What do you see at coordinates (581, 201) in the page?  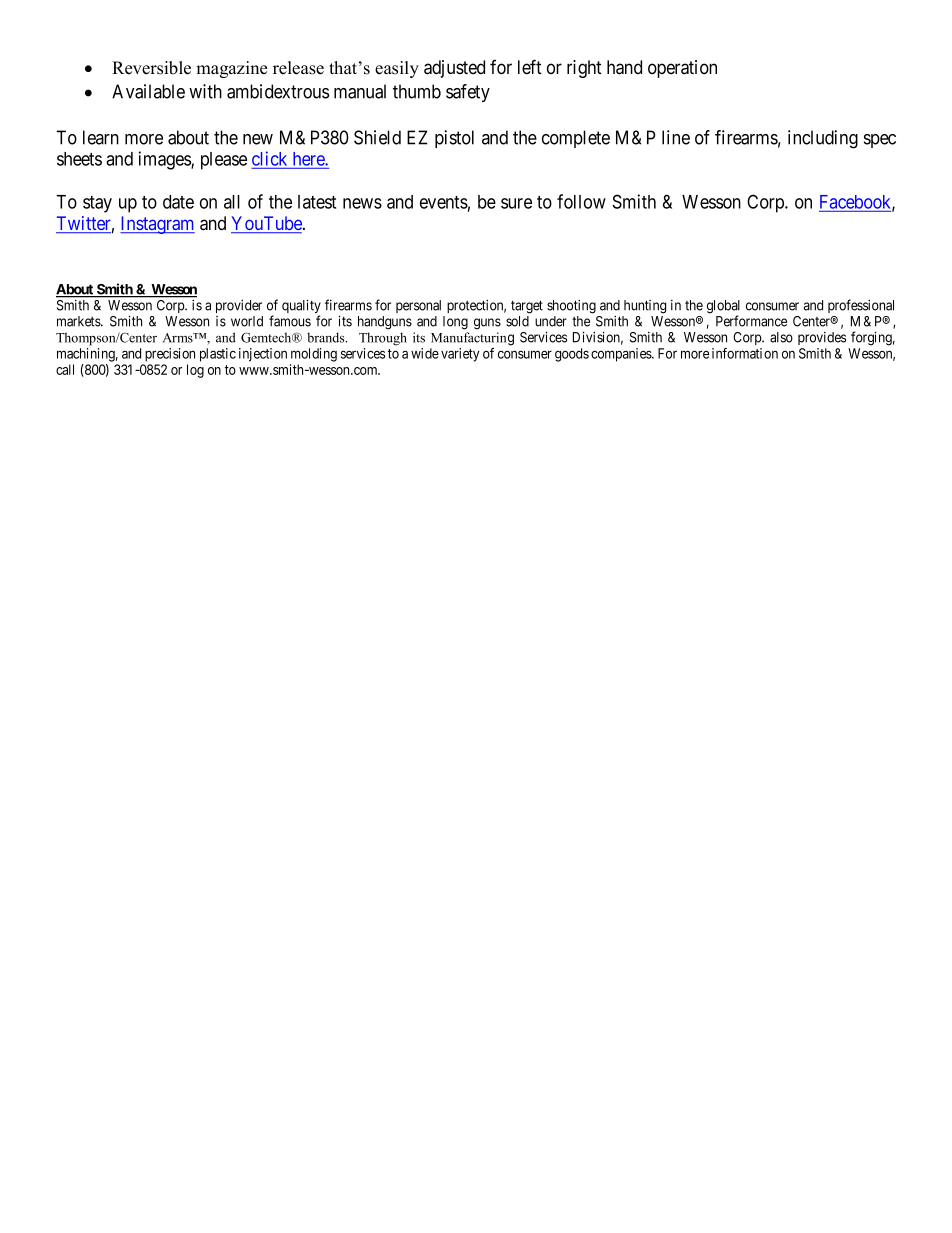 I see `follow` at bounding box center [581, 201].
